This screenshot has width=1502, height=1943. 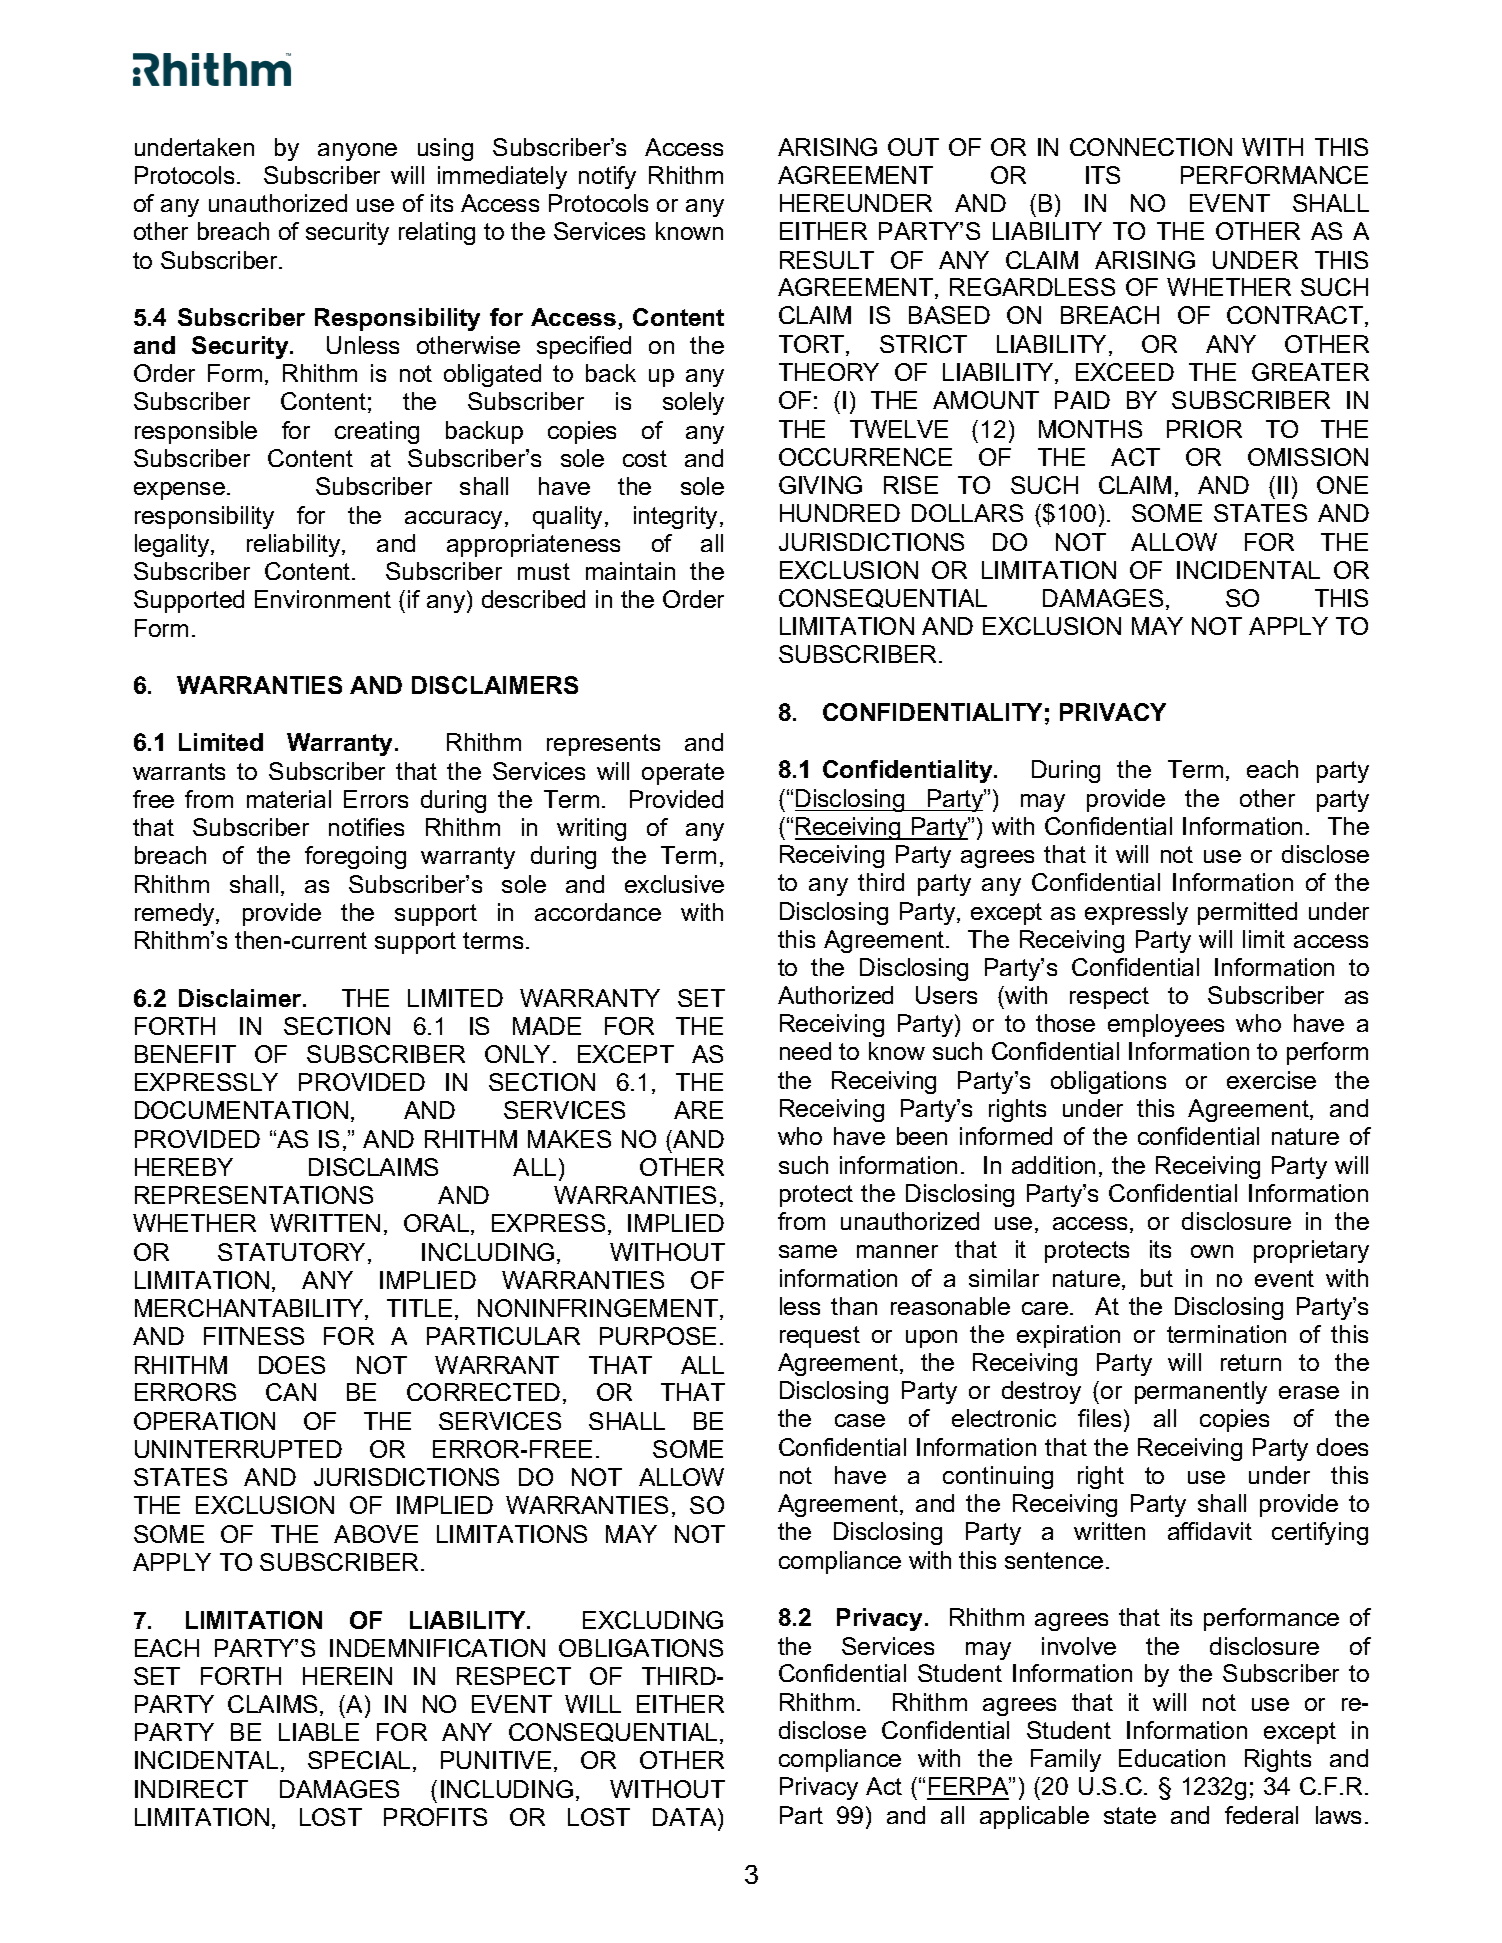 What do you see at coordinates (827, 260) in the screenshot?
I see `RESULT` at bounding box center [827, 260].
